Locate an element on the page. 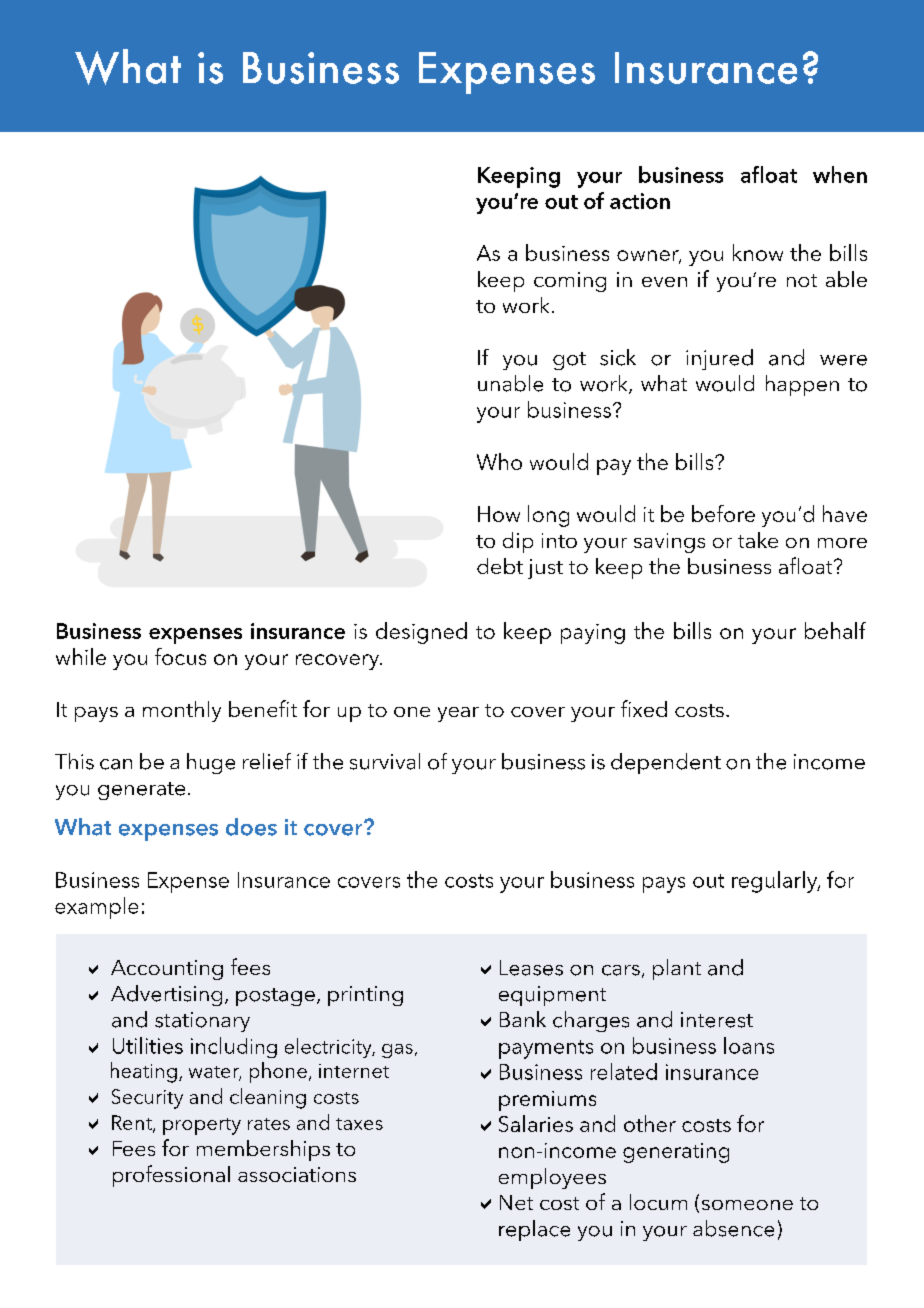 Image resolution: width=924 pixels, height=1308 pixels. before is located at coordinates (723, 513).
